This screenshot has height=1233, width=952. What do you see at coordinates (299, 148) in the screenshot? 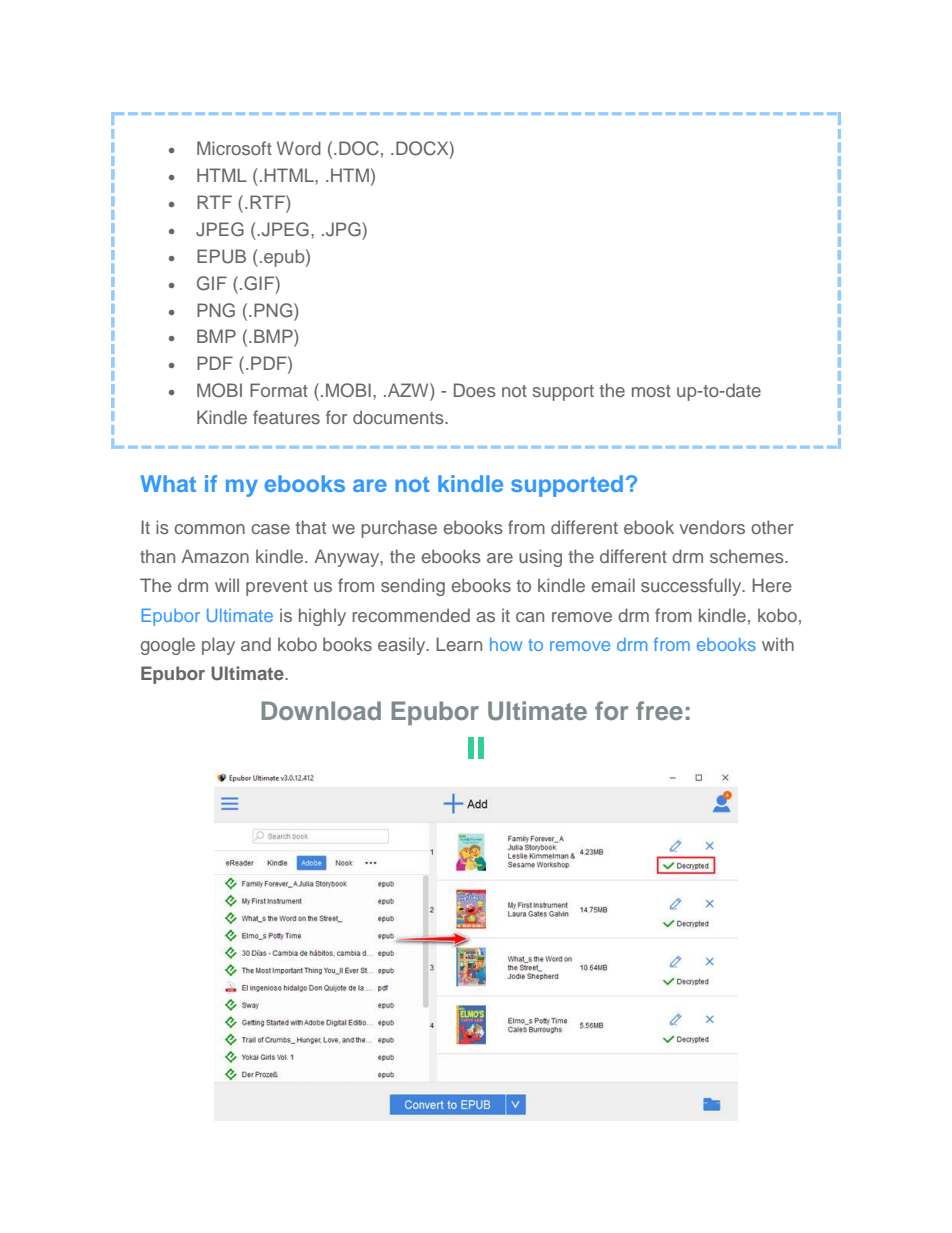
I see `Word` at bounding box center [299, 148].
